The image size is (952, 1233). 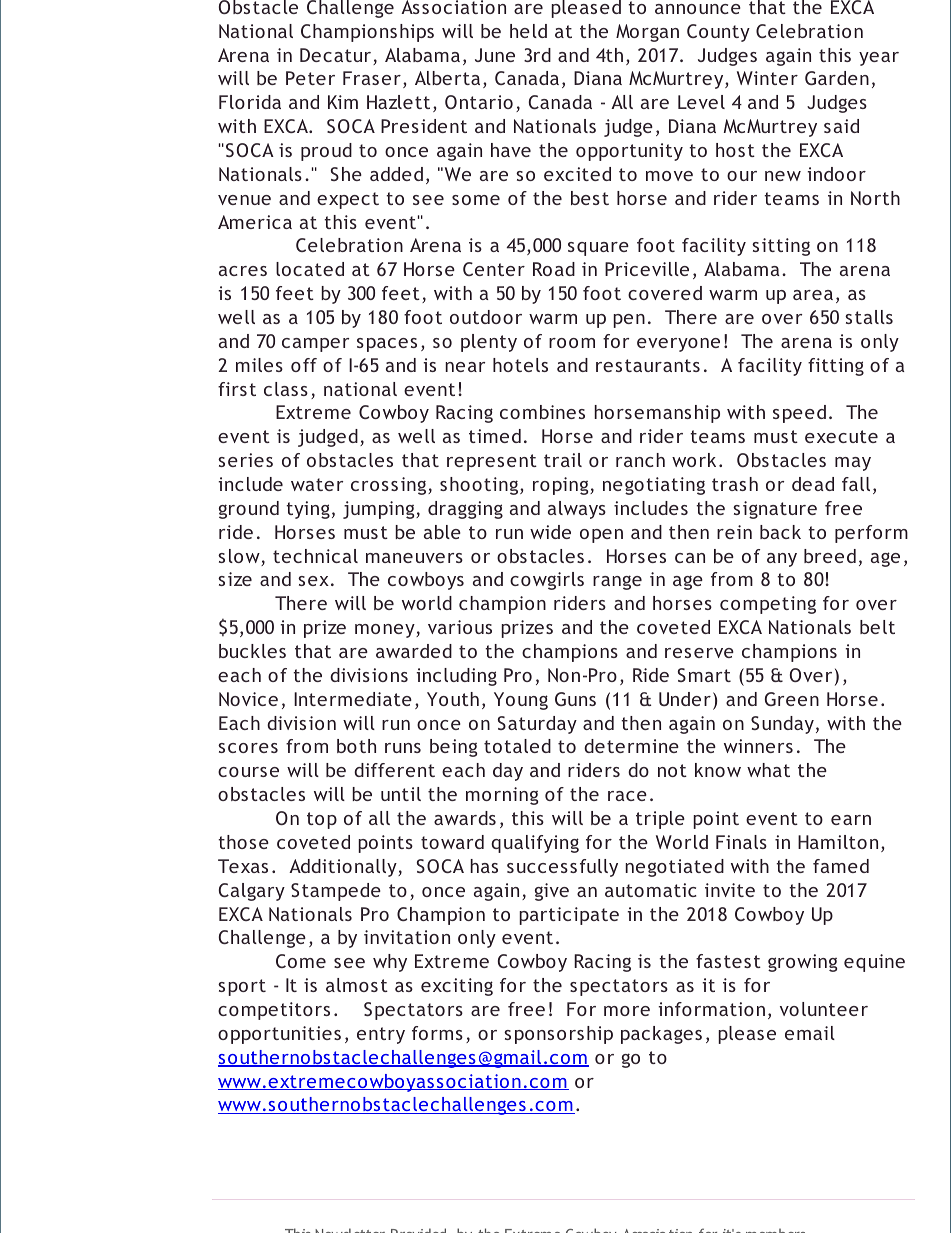 I want to click on Winter, so click(x=767, y=78).
